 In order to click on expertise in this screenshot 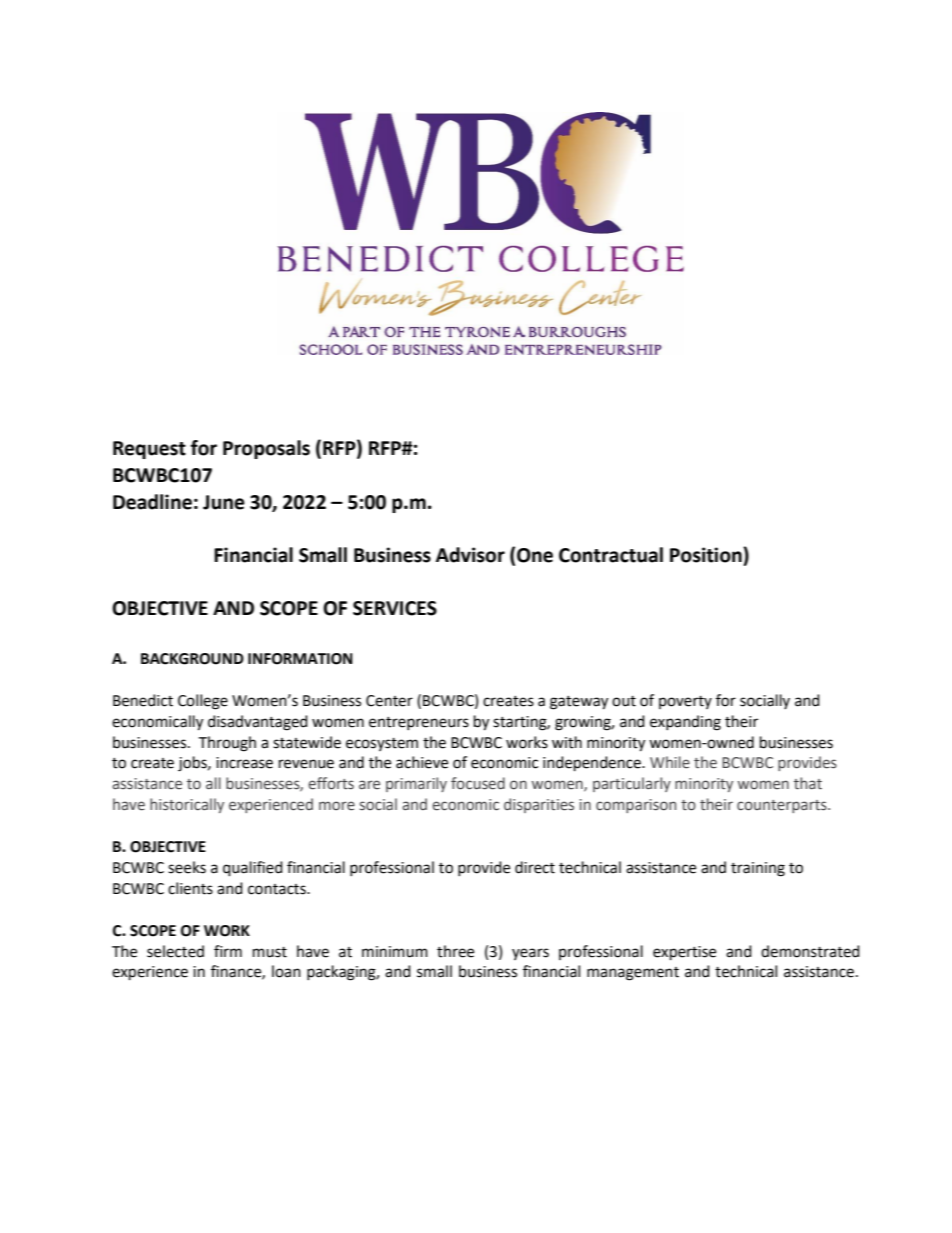, I will do `click(684, 953)`.
